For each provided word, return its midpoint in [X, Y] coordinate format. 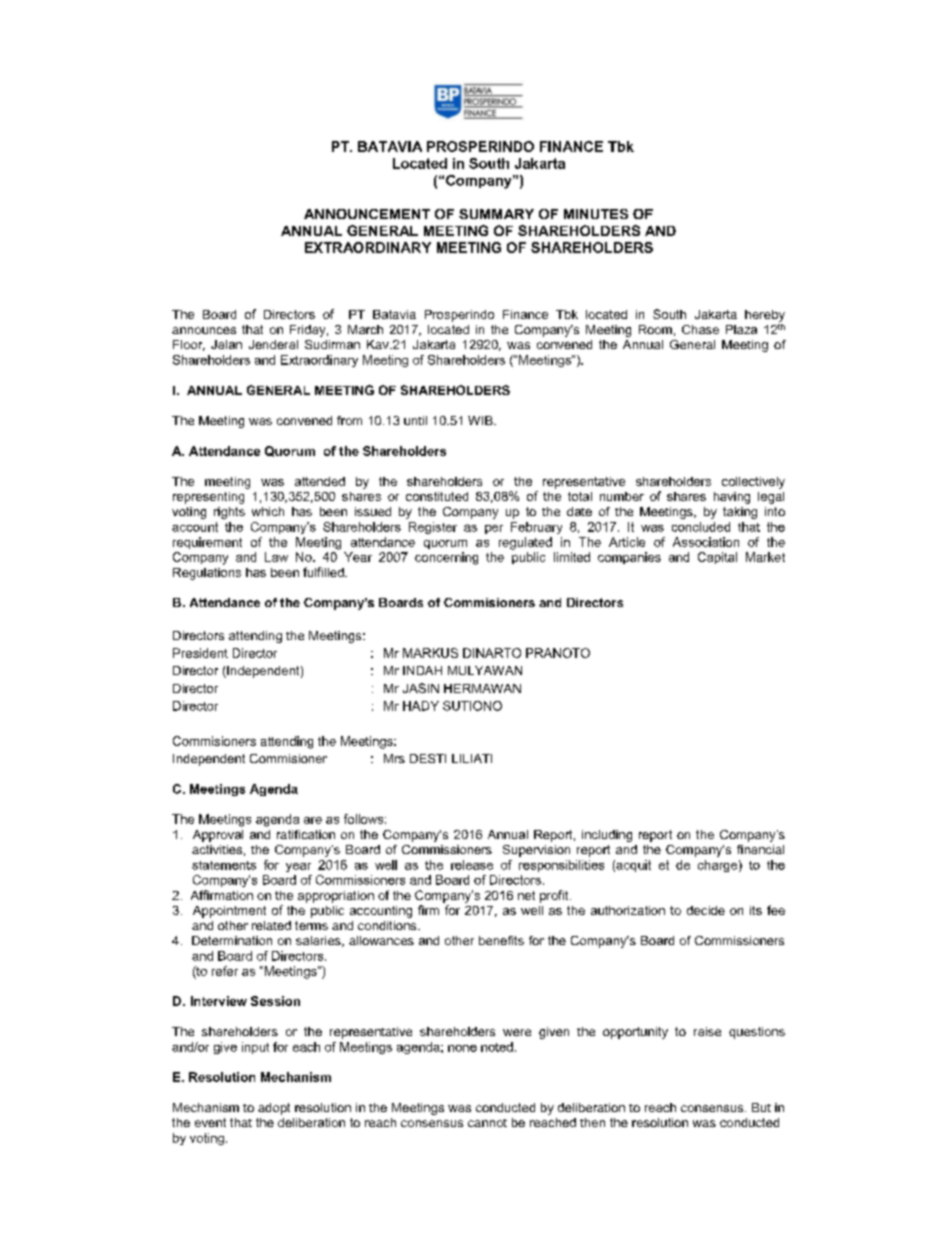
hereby [765, 316]
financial [760, 849]
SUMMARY [496, 214]
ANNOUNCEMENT [367, 214]
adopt [274, 1109]
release [472, 865]
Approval [218, 836]
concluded [701, 527]
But [761, 1107]
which [268, 511]
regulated [525, 543]
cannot [487, 1123]
